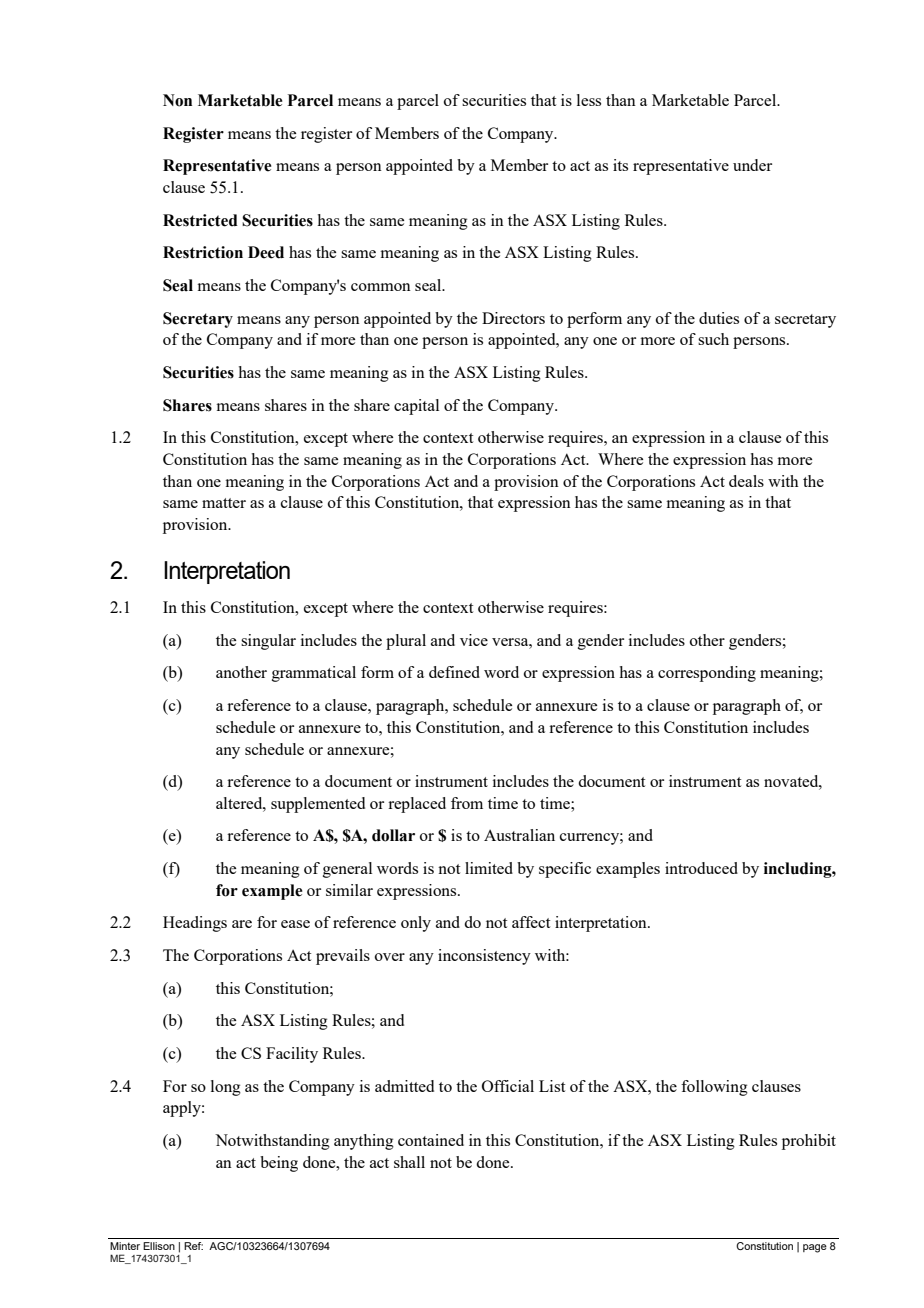  Describe the element at coordinates (279, 1164) in the page. I see `being` at that location.
